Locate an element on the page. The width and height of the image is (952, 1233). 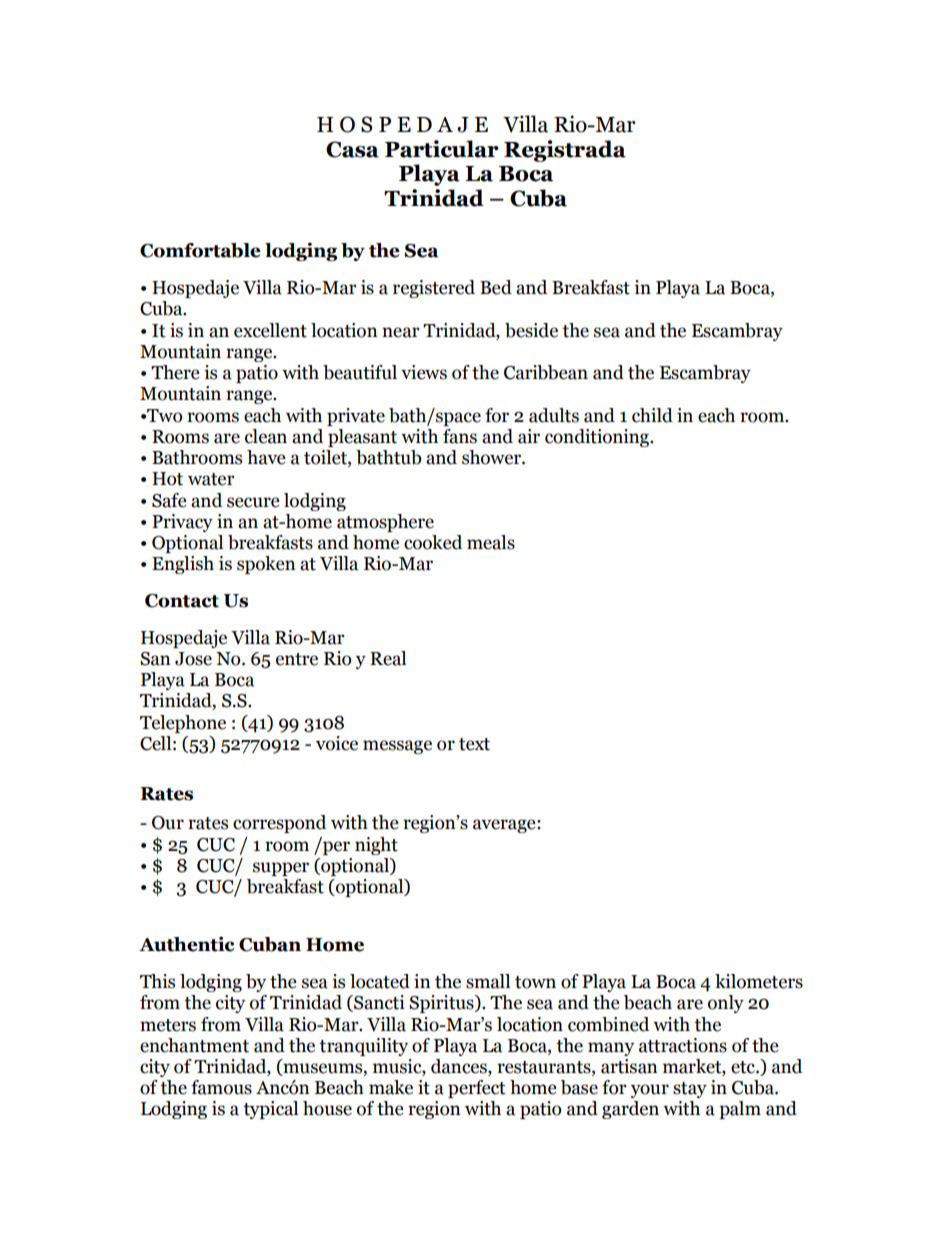
stay is located at coordinates (690, 1090).
